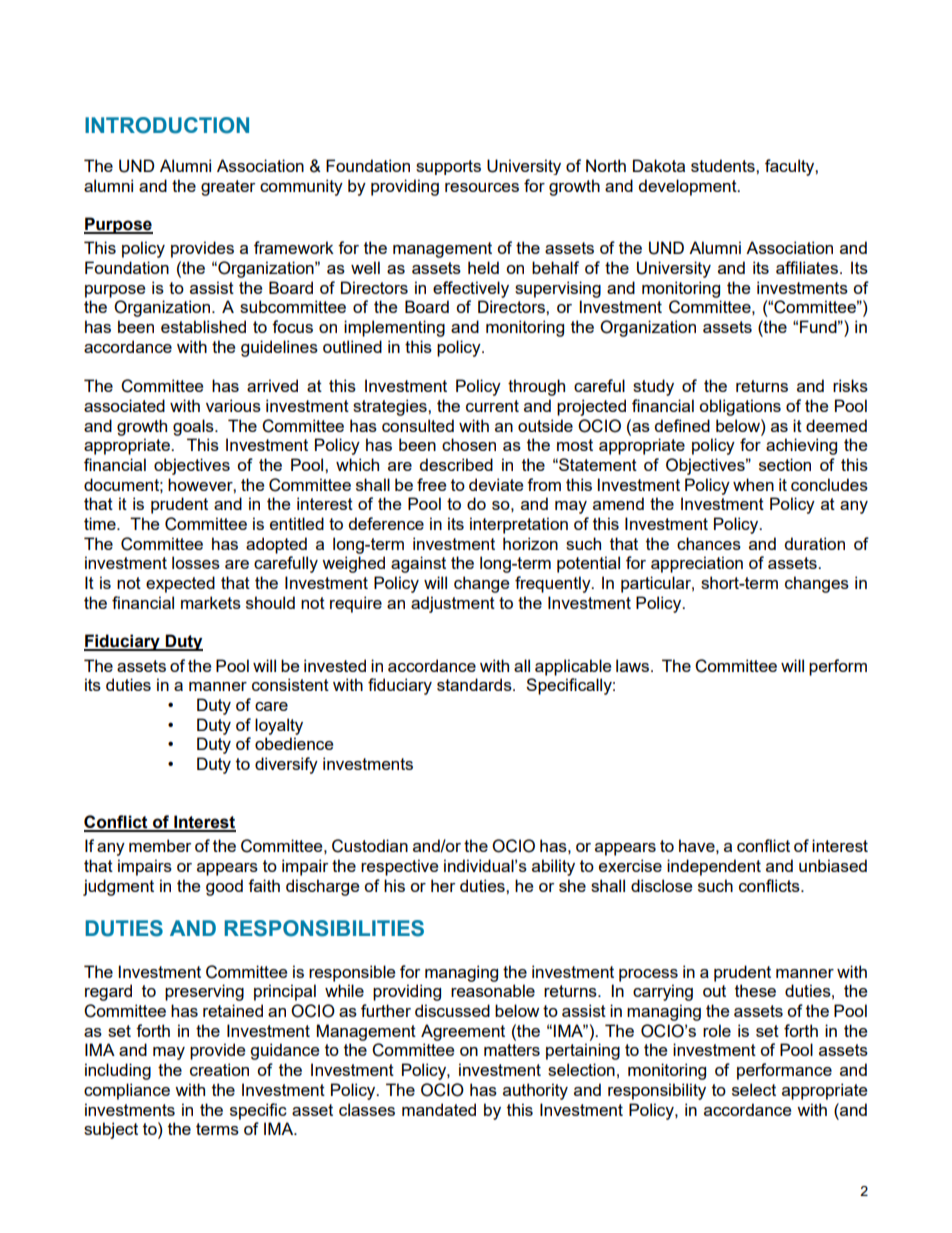 This document has width=952, height=1233. Describe the element at coordinates (453, 604) in the document. I see `adjustment` at that location.
